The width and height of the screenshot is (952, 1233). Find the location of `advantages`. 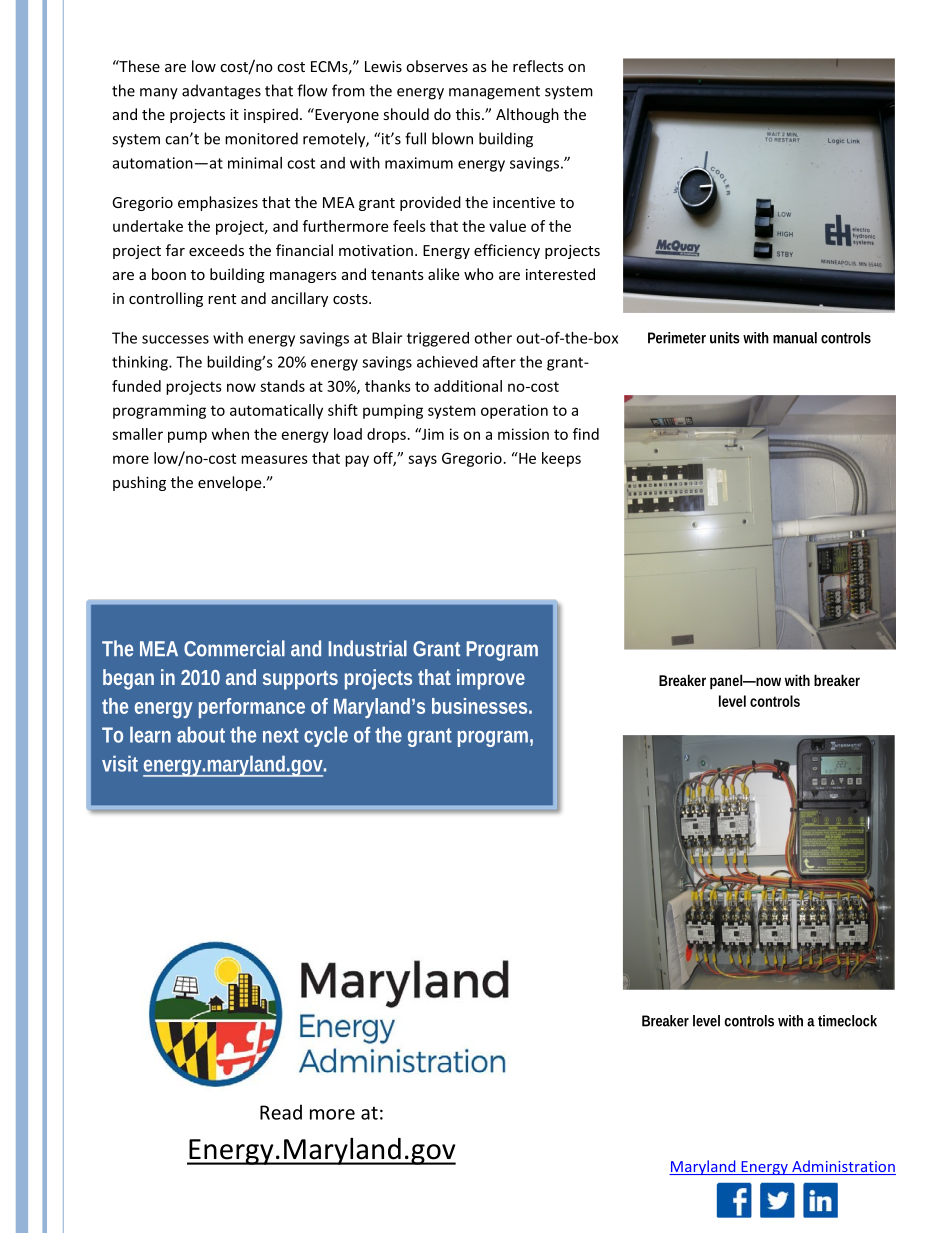

advantages is located at coordinates (221, 92).
